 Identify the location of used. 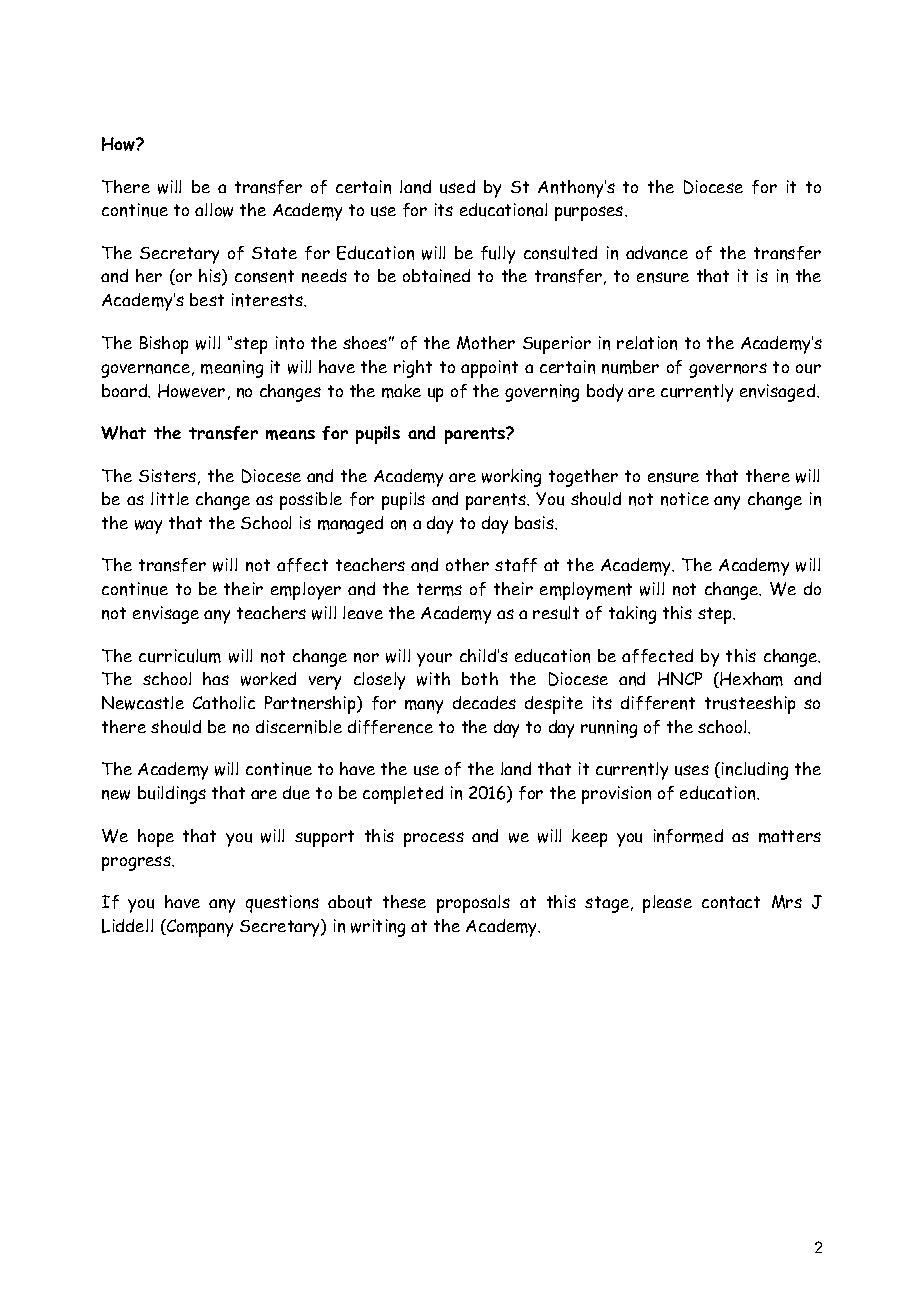
(457, 187).
